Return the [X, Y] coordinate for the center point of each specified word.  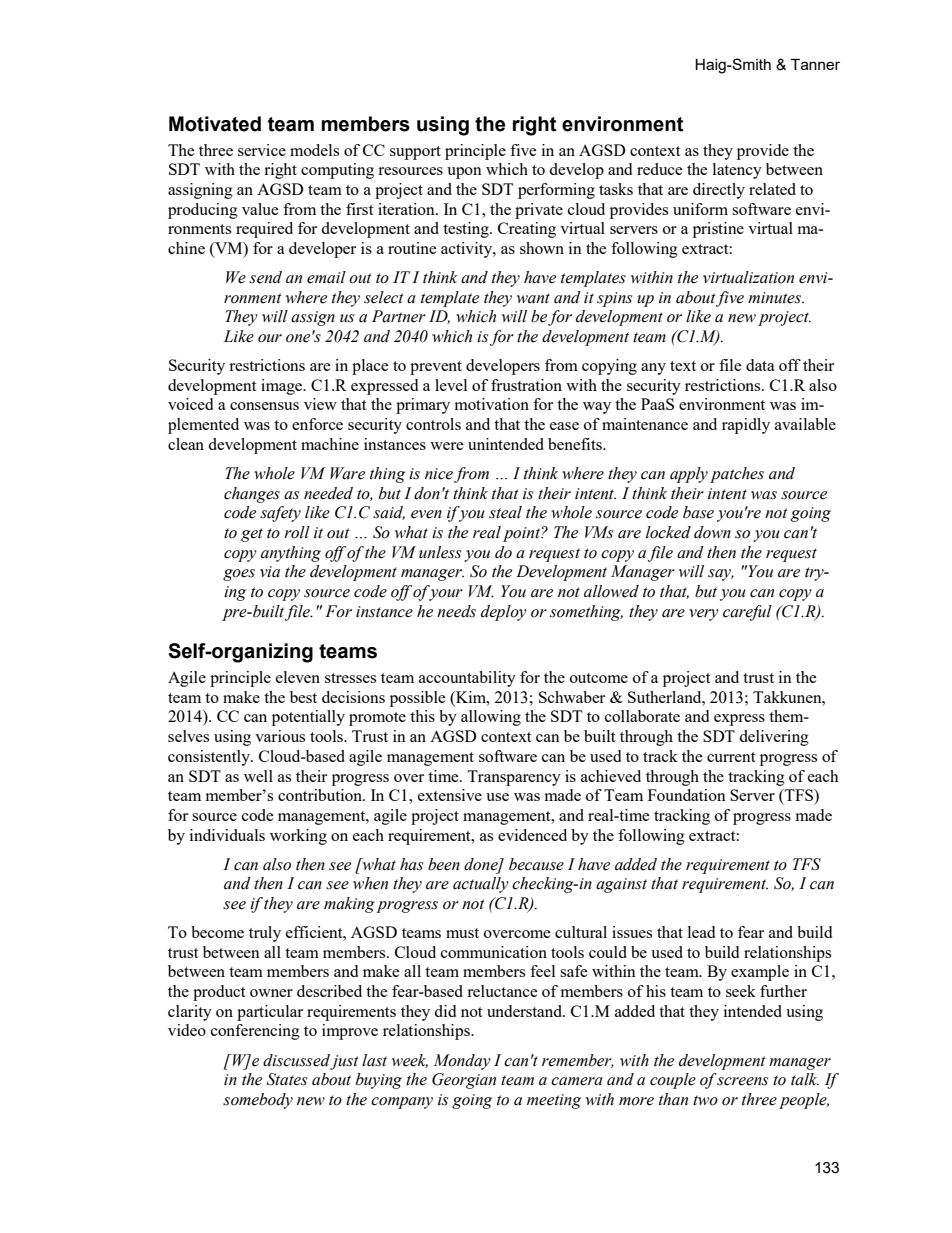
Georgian [464, 1081]
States [287, 1079]
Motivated [215, 124]
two [705, 1100]
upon [464, 173]
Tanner [815, 64]
